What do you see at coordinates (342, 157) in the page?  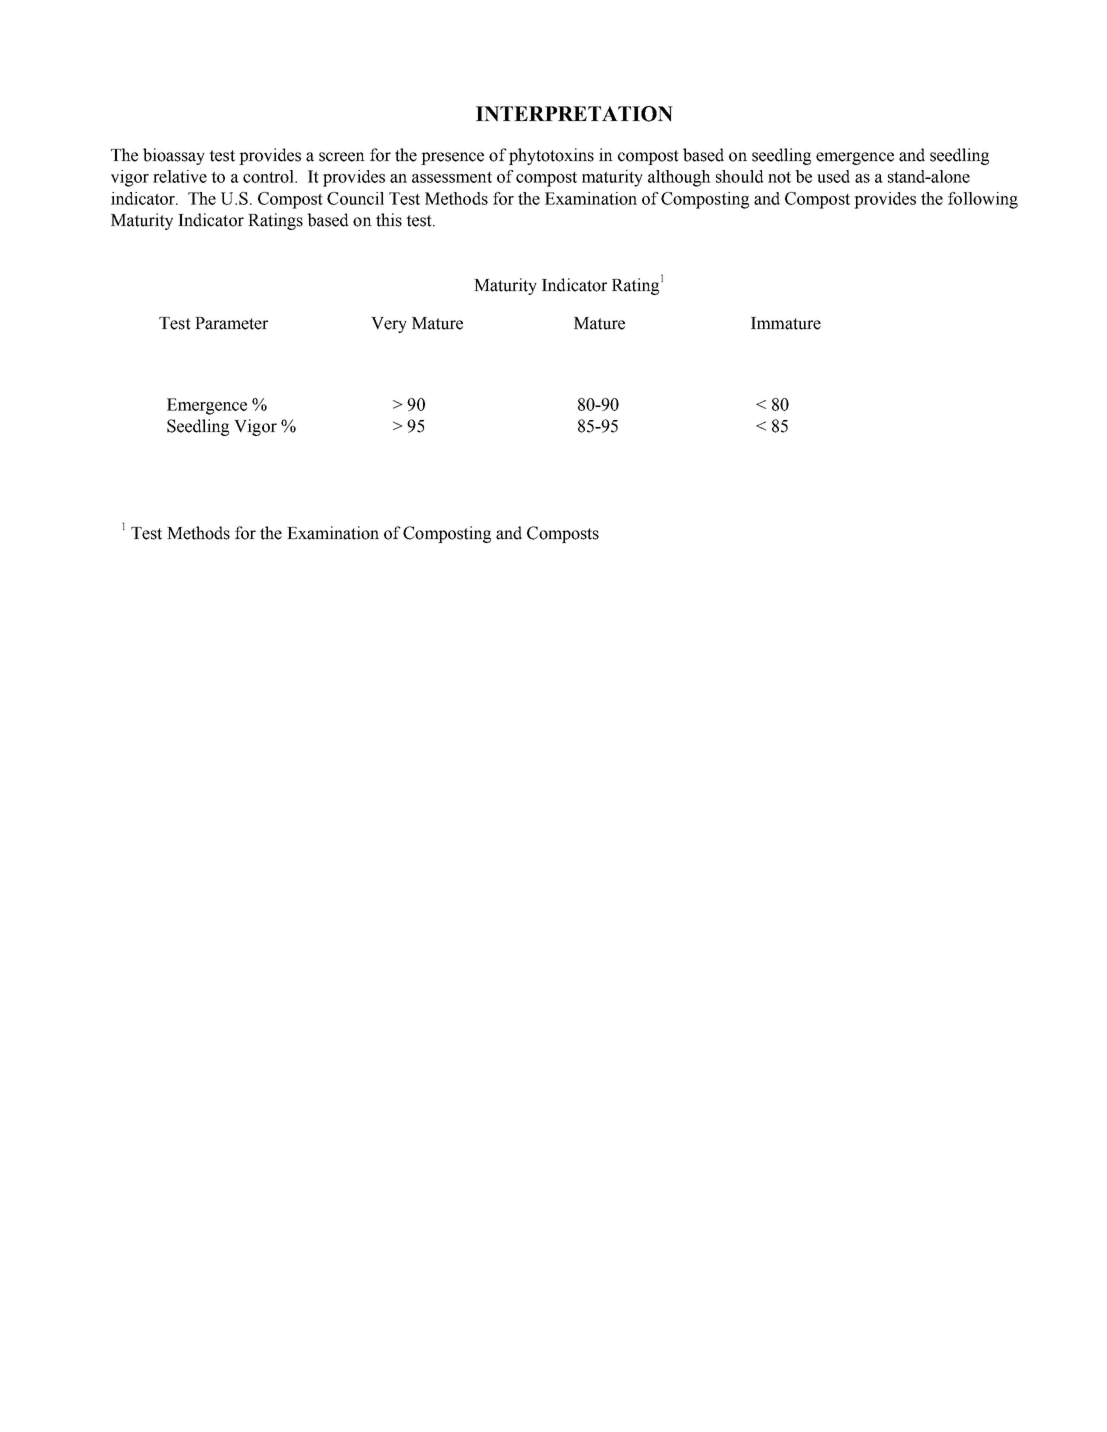 I see `screen` at bounding box center [342, 157].
